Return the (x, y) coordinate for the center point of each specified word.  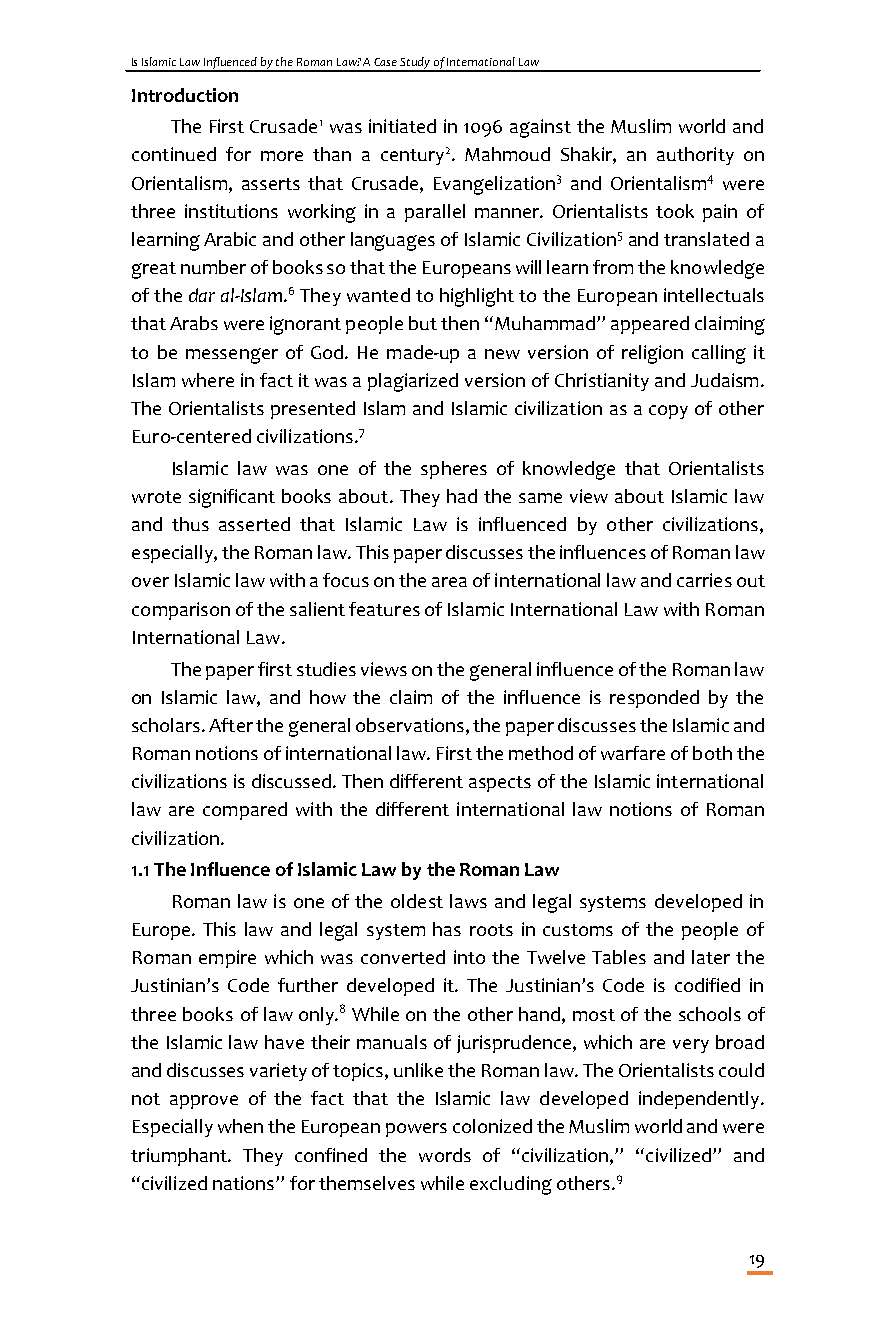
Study (416, 64)
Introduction (185, 95)
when (240, 1126)
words (445, 1155)
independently (700, 1100)
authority (695, 156)
